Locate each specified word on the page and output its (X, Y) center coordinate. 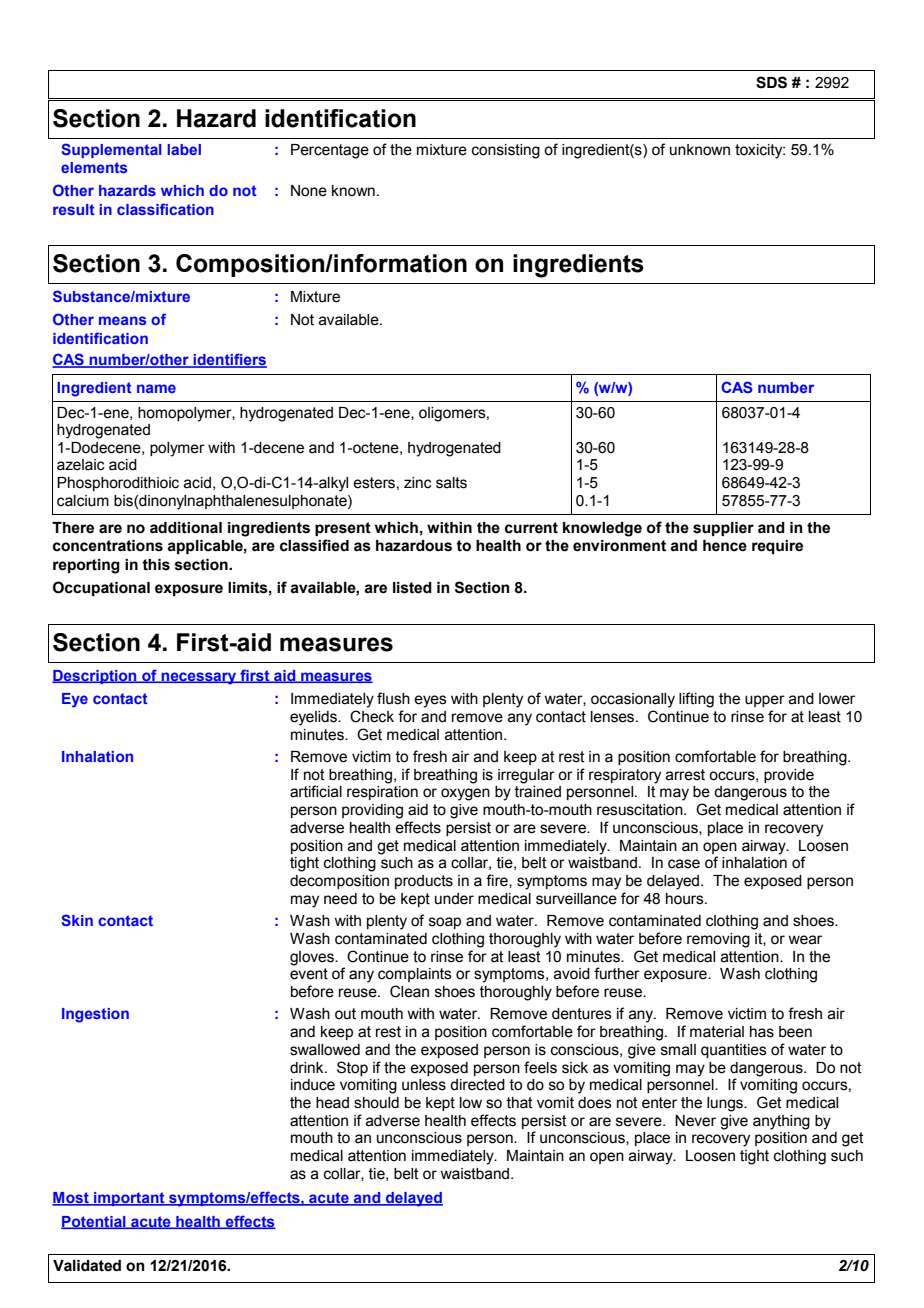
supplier (723, 529)
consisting (506, 151)
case (684, 864)
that (519, 1103)
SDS (771, 82)
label (184, 149)
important (129, 1199)
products (424, 882)
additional (186, 528)
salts (451, 483)
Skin (77, 920)
